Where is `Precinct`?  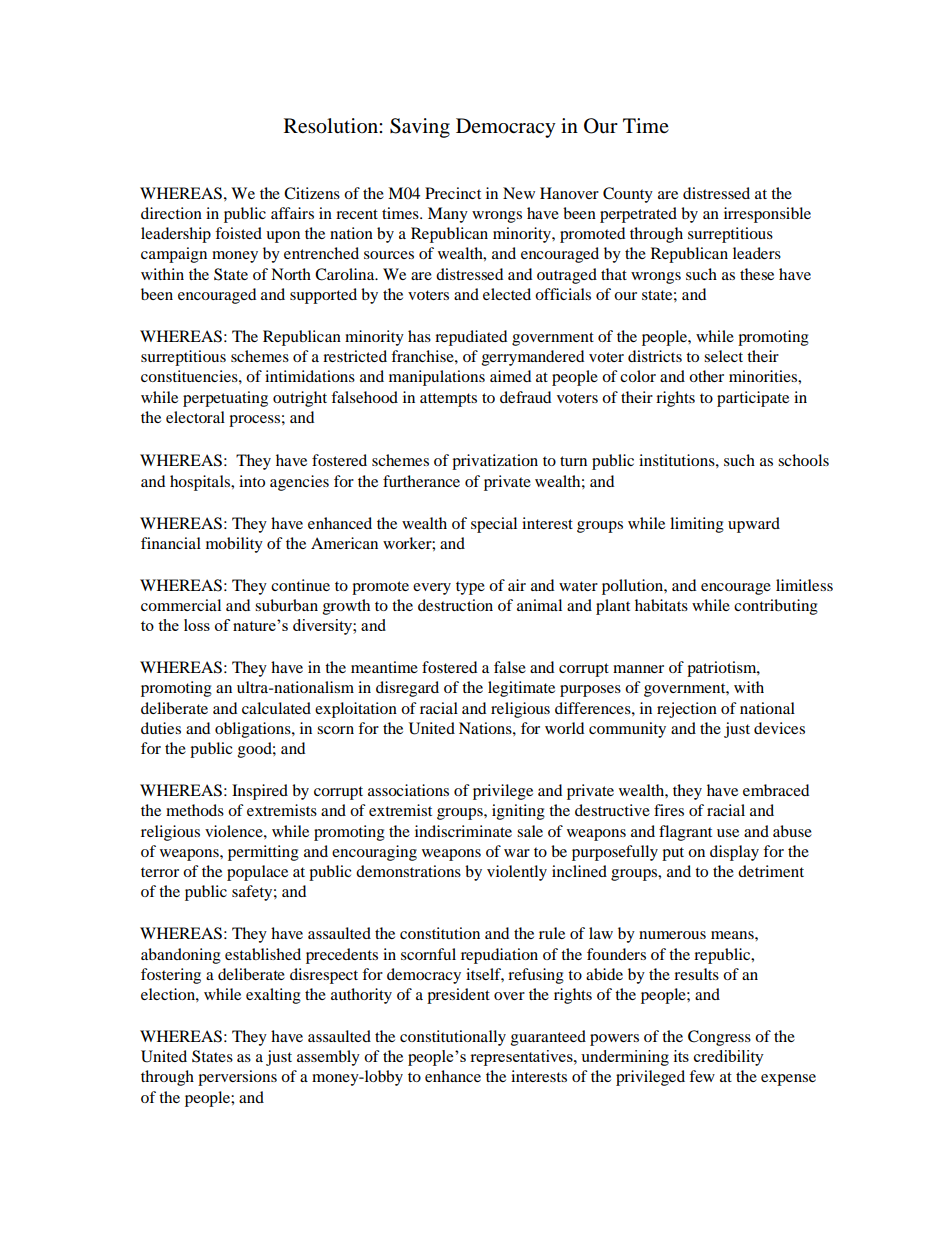 Precinct is located at coordinates (453, 193).
